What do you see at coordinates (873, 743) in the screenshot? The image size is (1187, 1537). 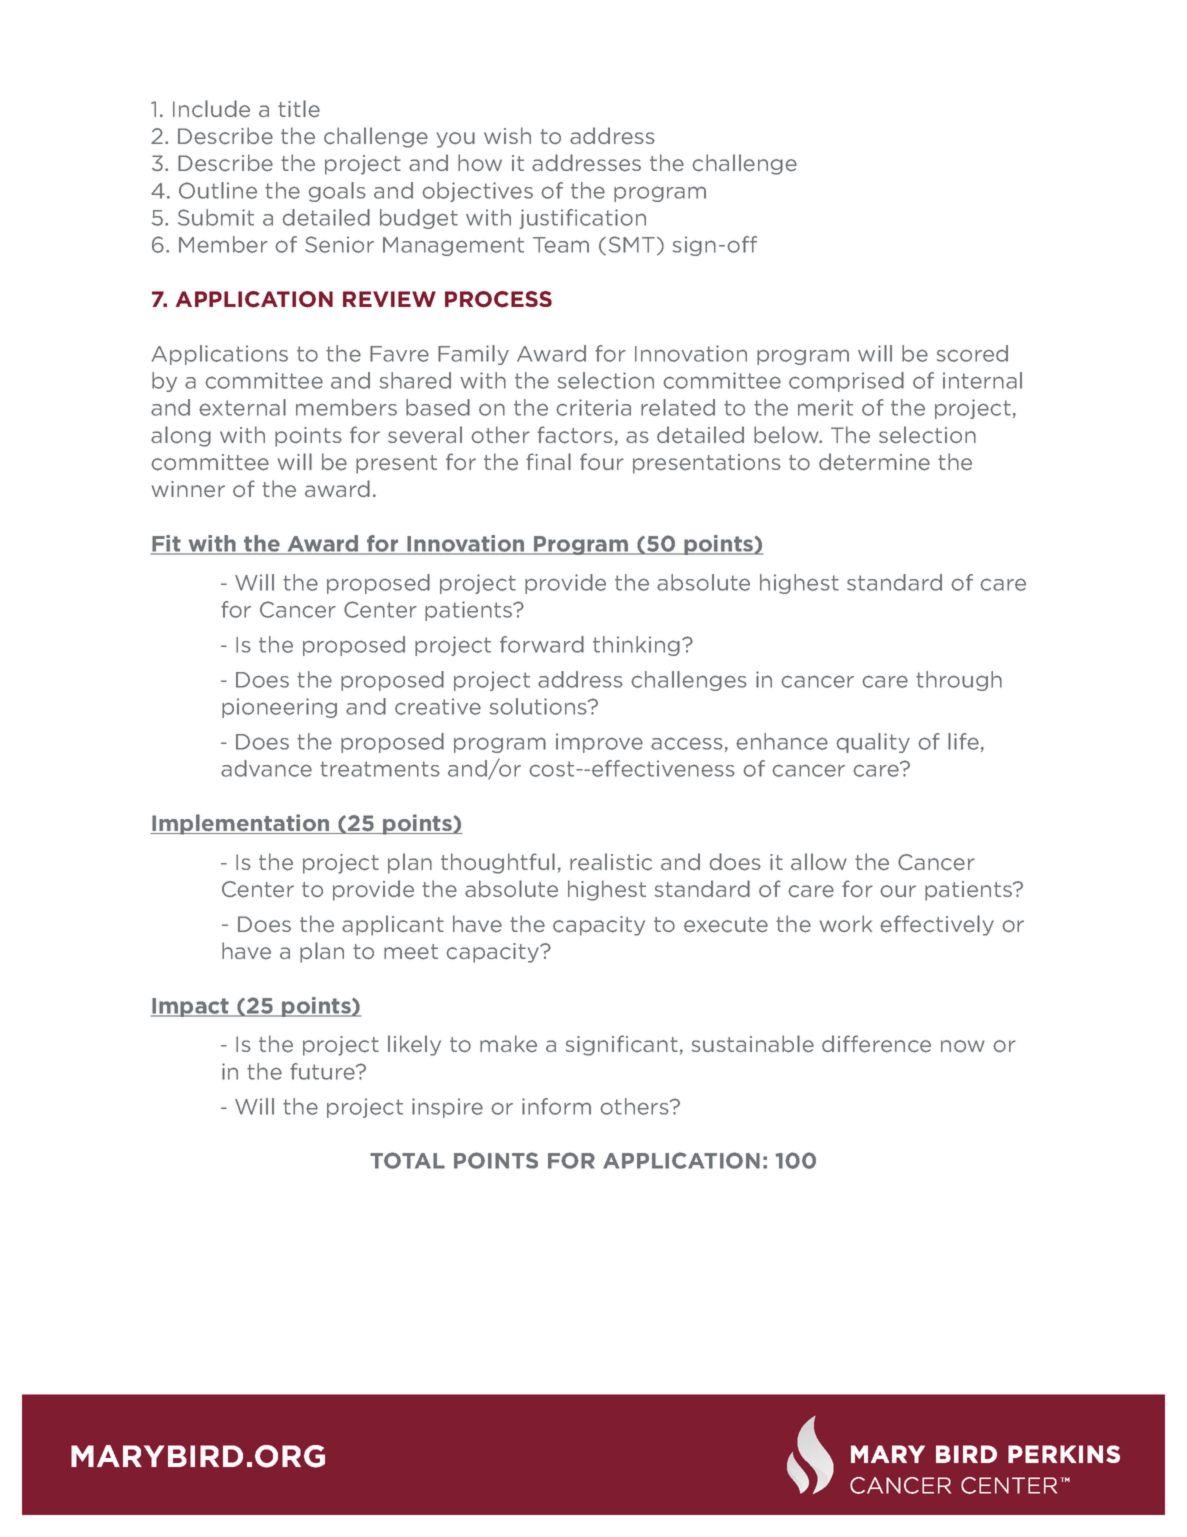 I see `quality` at bounding box center [873, 743].
